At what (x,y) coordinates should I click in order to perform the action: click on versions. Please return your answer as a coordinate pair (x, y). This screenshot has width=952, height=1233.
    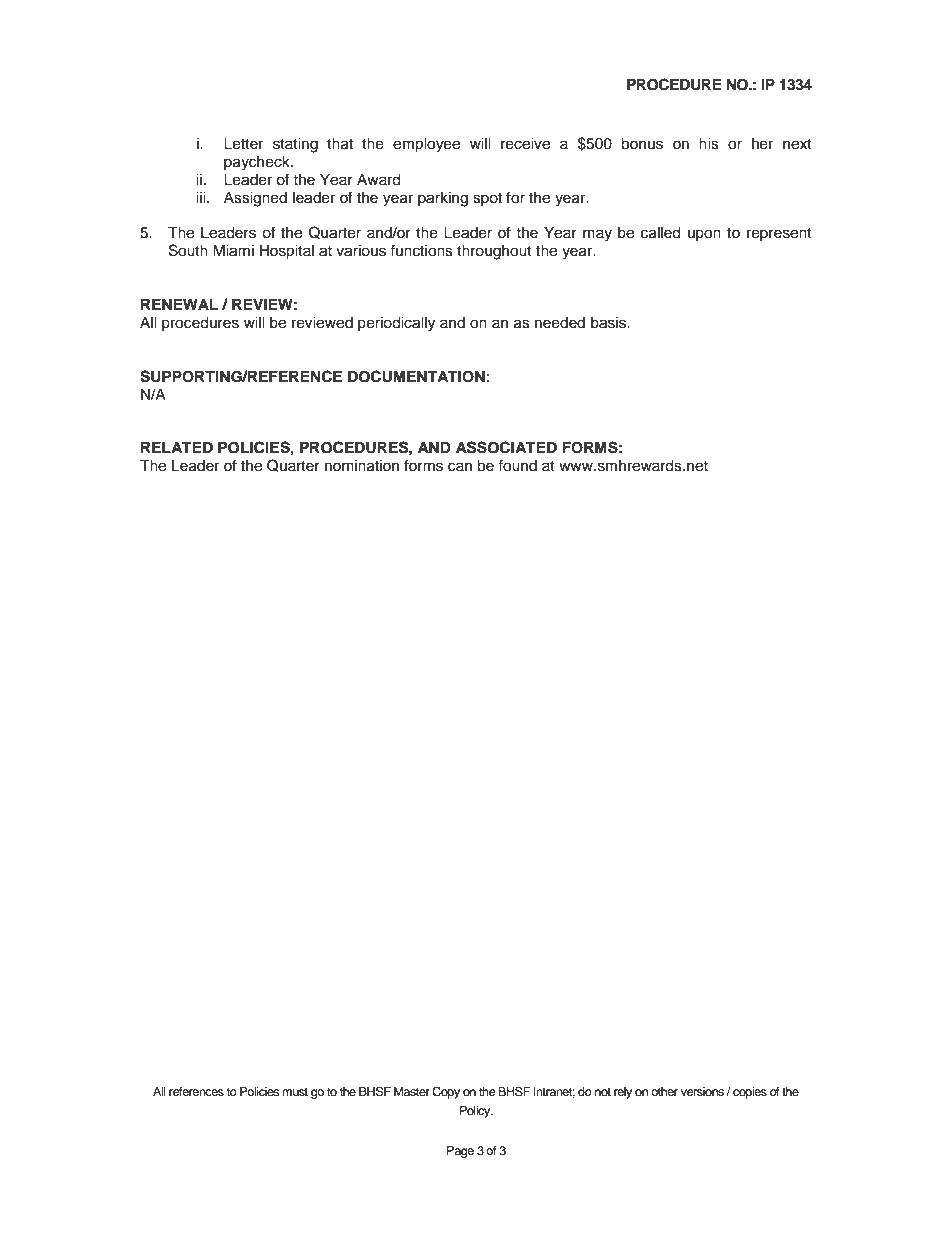
    Looking at the image, I should click on (702, 1091).
